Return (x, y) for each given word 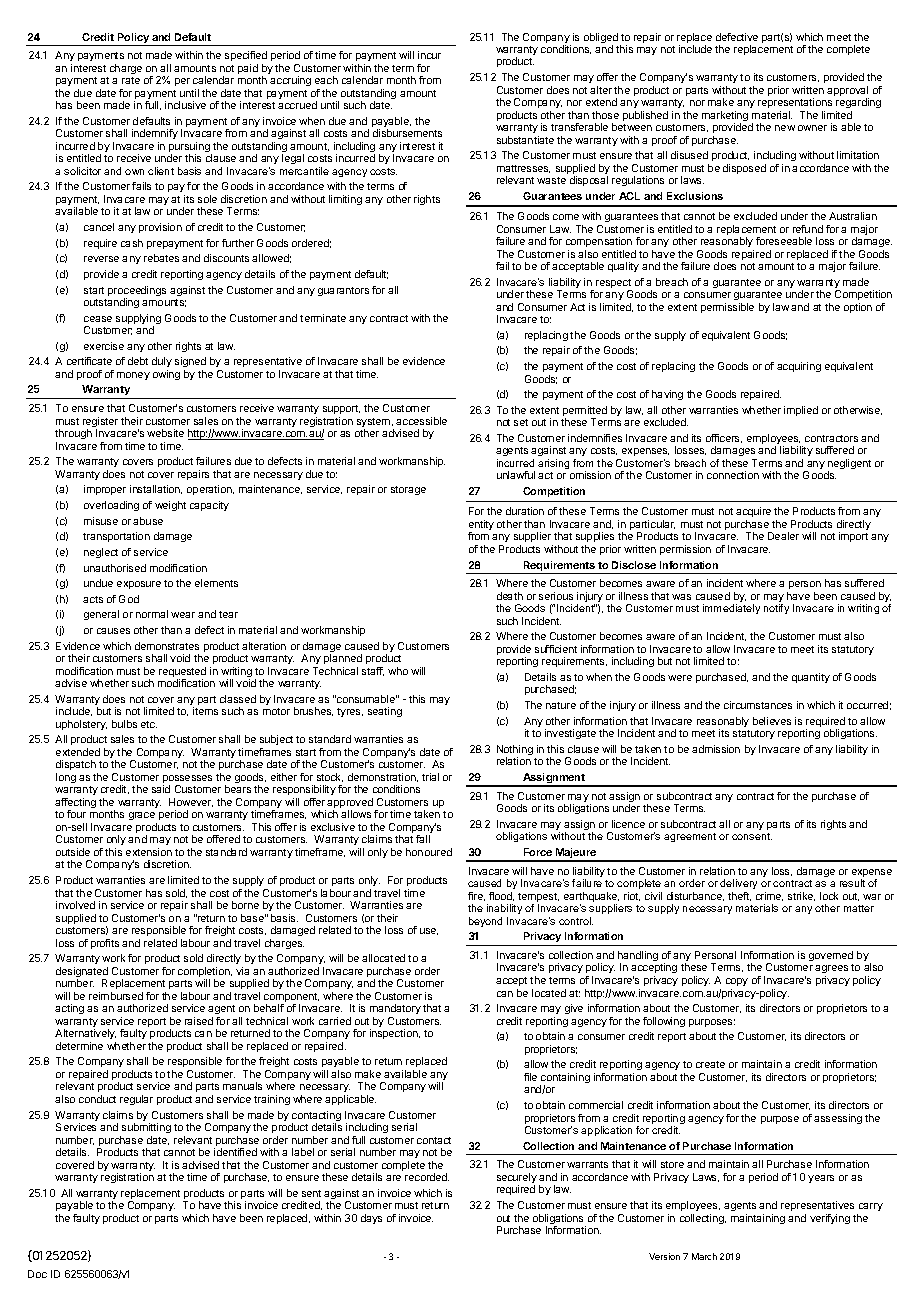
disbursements (407, 133)
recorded (427, 1177)
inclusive (185, 105)
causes (113, 631)
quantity (811, 678)
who (398, 671)
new (785, 128)
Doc (37, 1274)
